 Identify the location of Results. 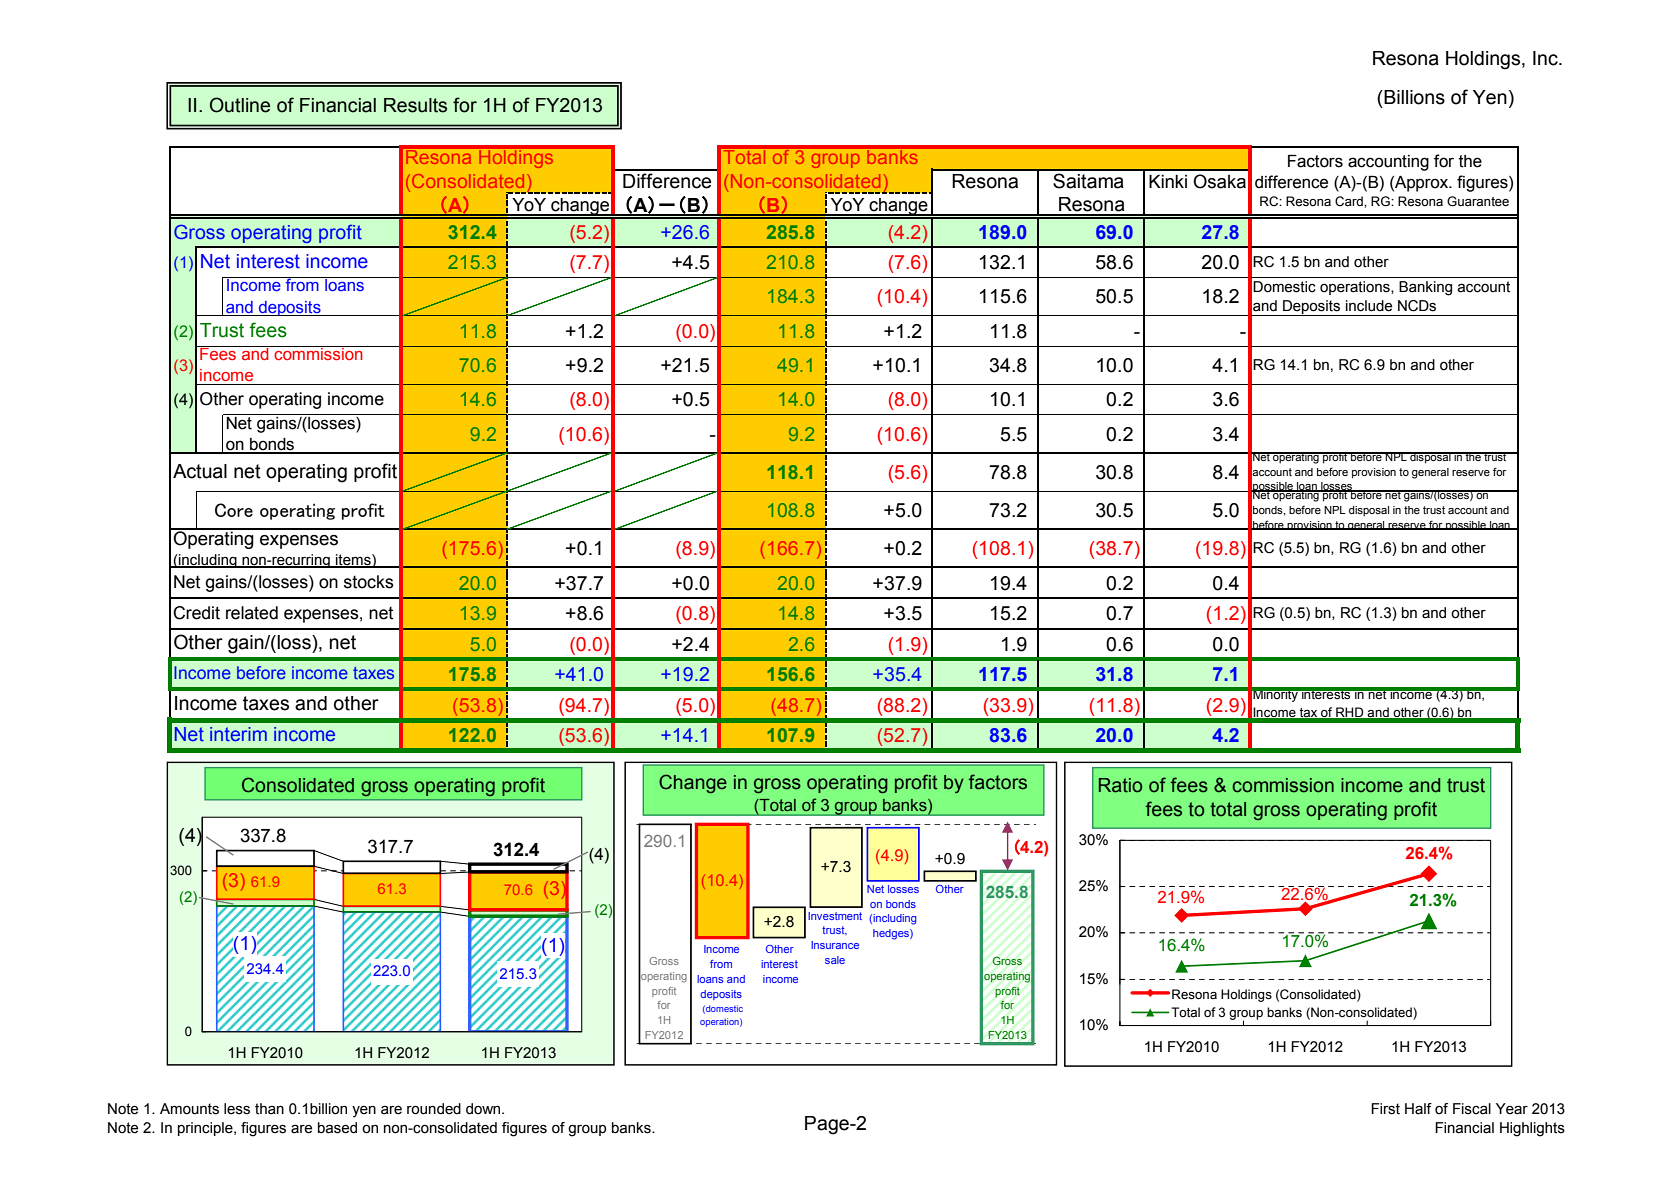
(415, 105).
